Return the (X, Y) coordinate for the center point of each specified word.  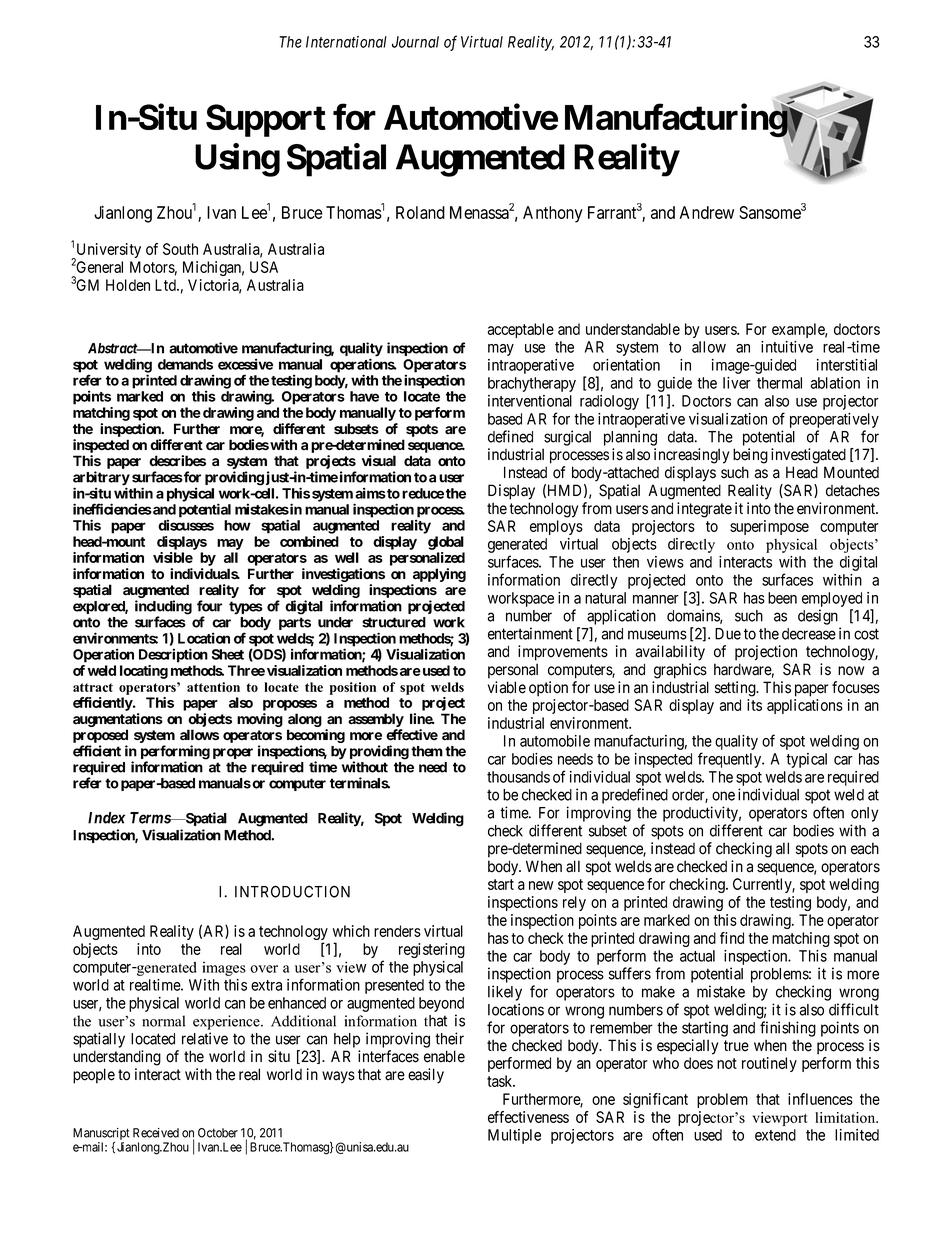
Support (266, 120)
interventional (530, 401)
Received (156, 1133)
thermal (779, 383)
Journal (415, 42)
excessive (245, 364)
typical (806, 760)
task (501, 1081)
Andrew (707, 212)
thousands (518, 777)
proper (233, 753)
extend (775, 1135)
